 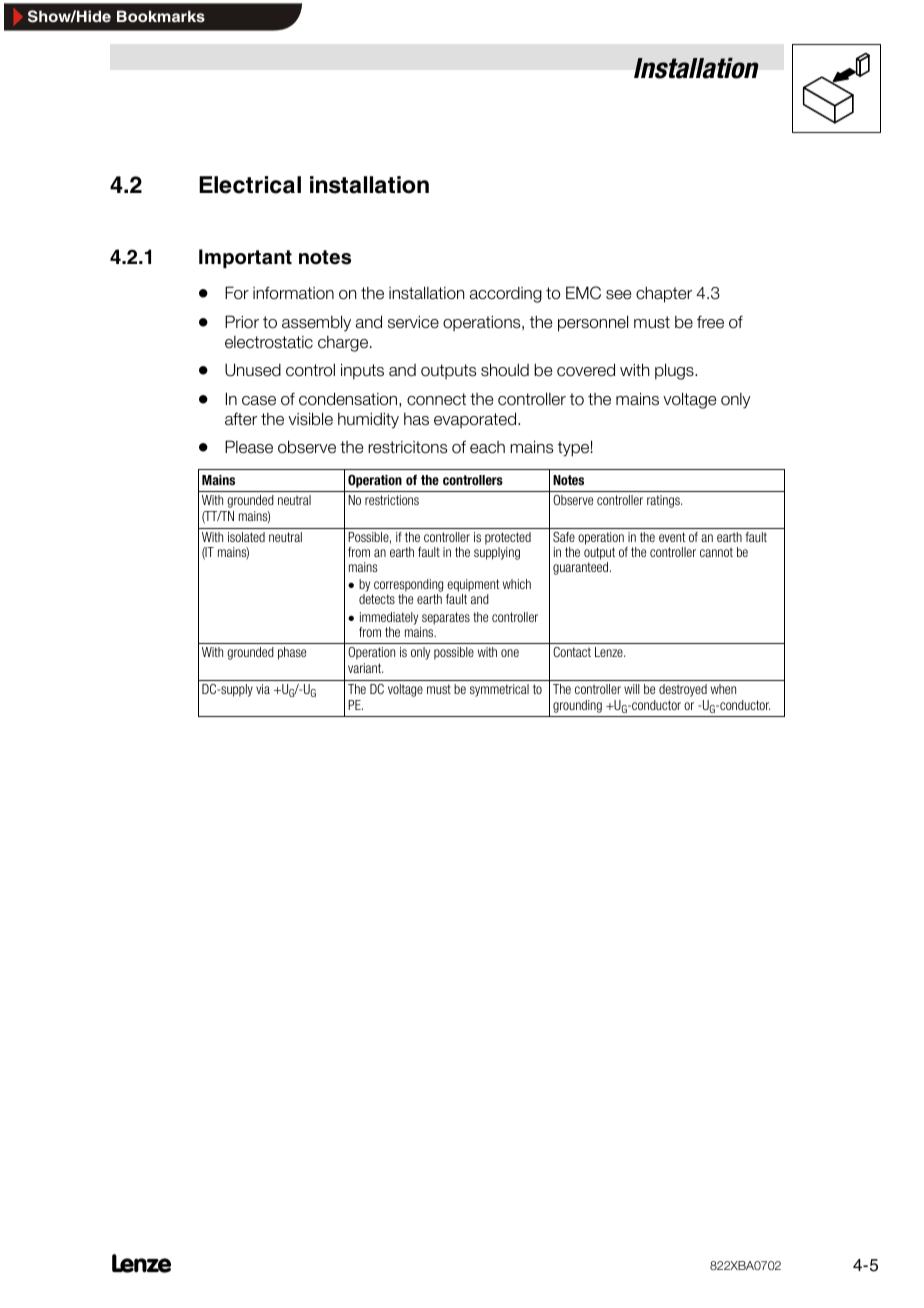 What do you see at coordinates (263, 689) in the image?
I see `via` at bounding box center [263, 689].
